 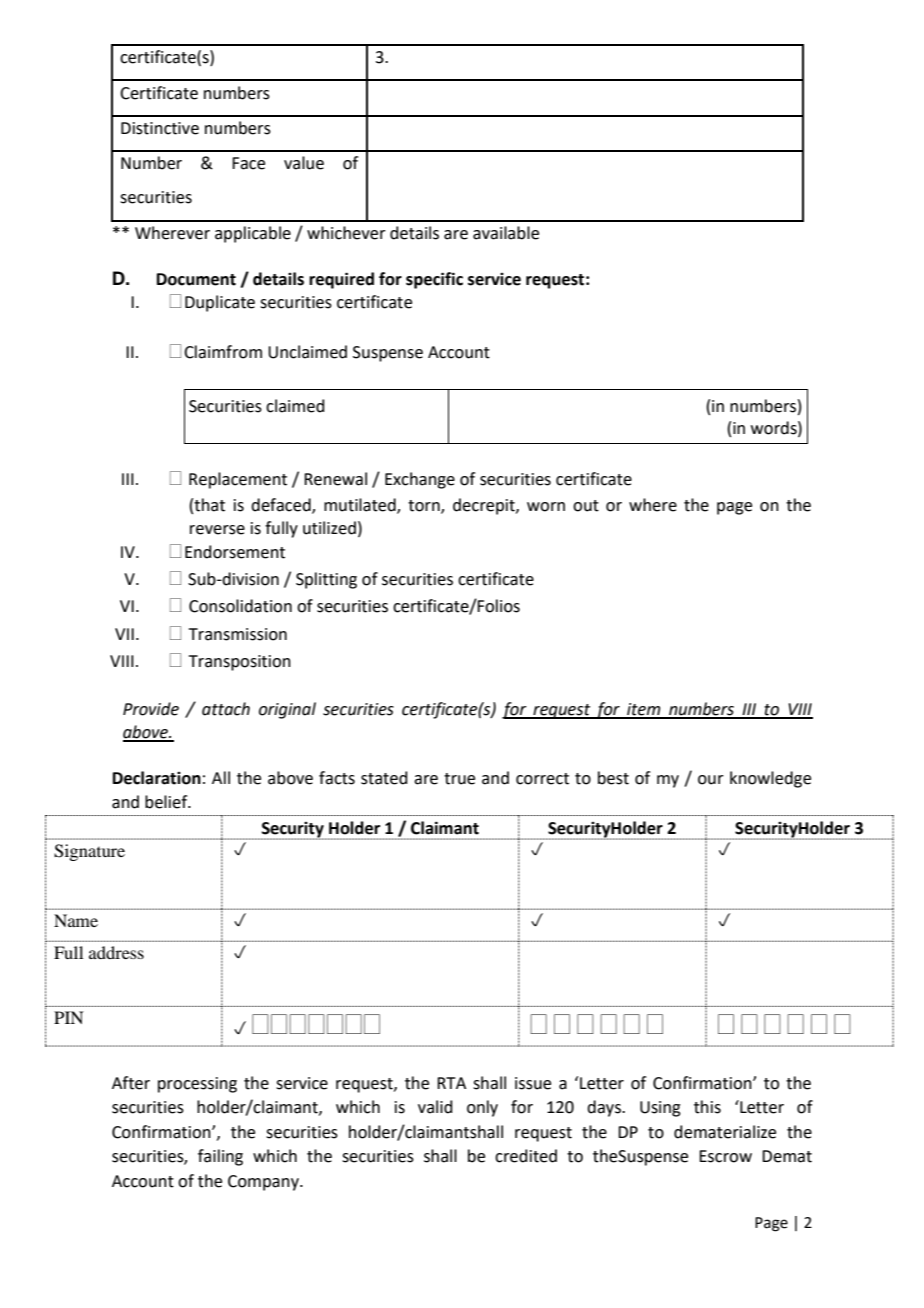 What do you see at coordinates (116, 952) in the image?
I see `address` at bounding box center [116, 952].
